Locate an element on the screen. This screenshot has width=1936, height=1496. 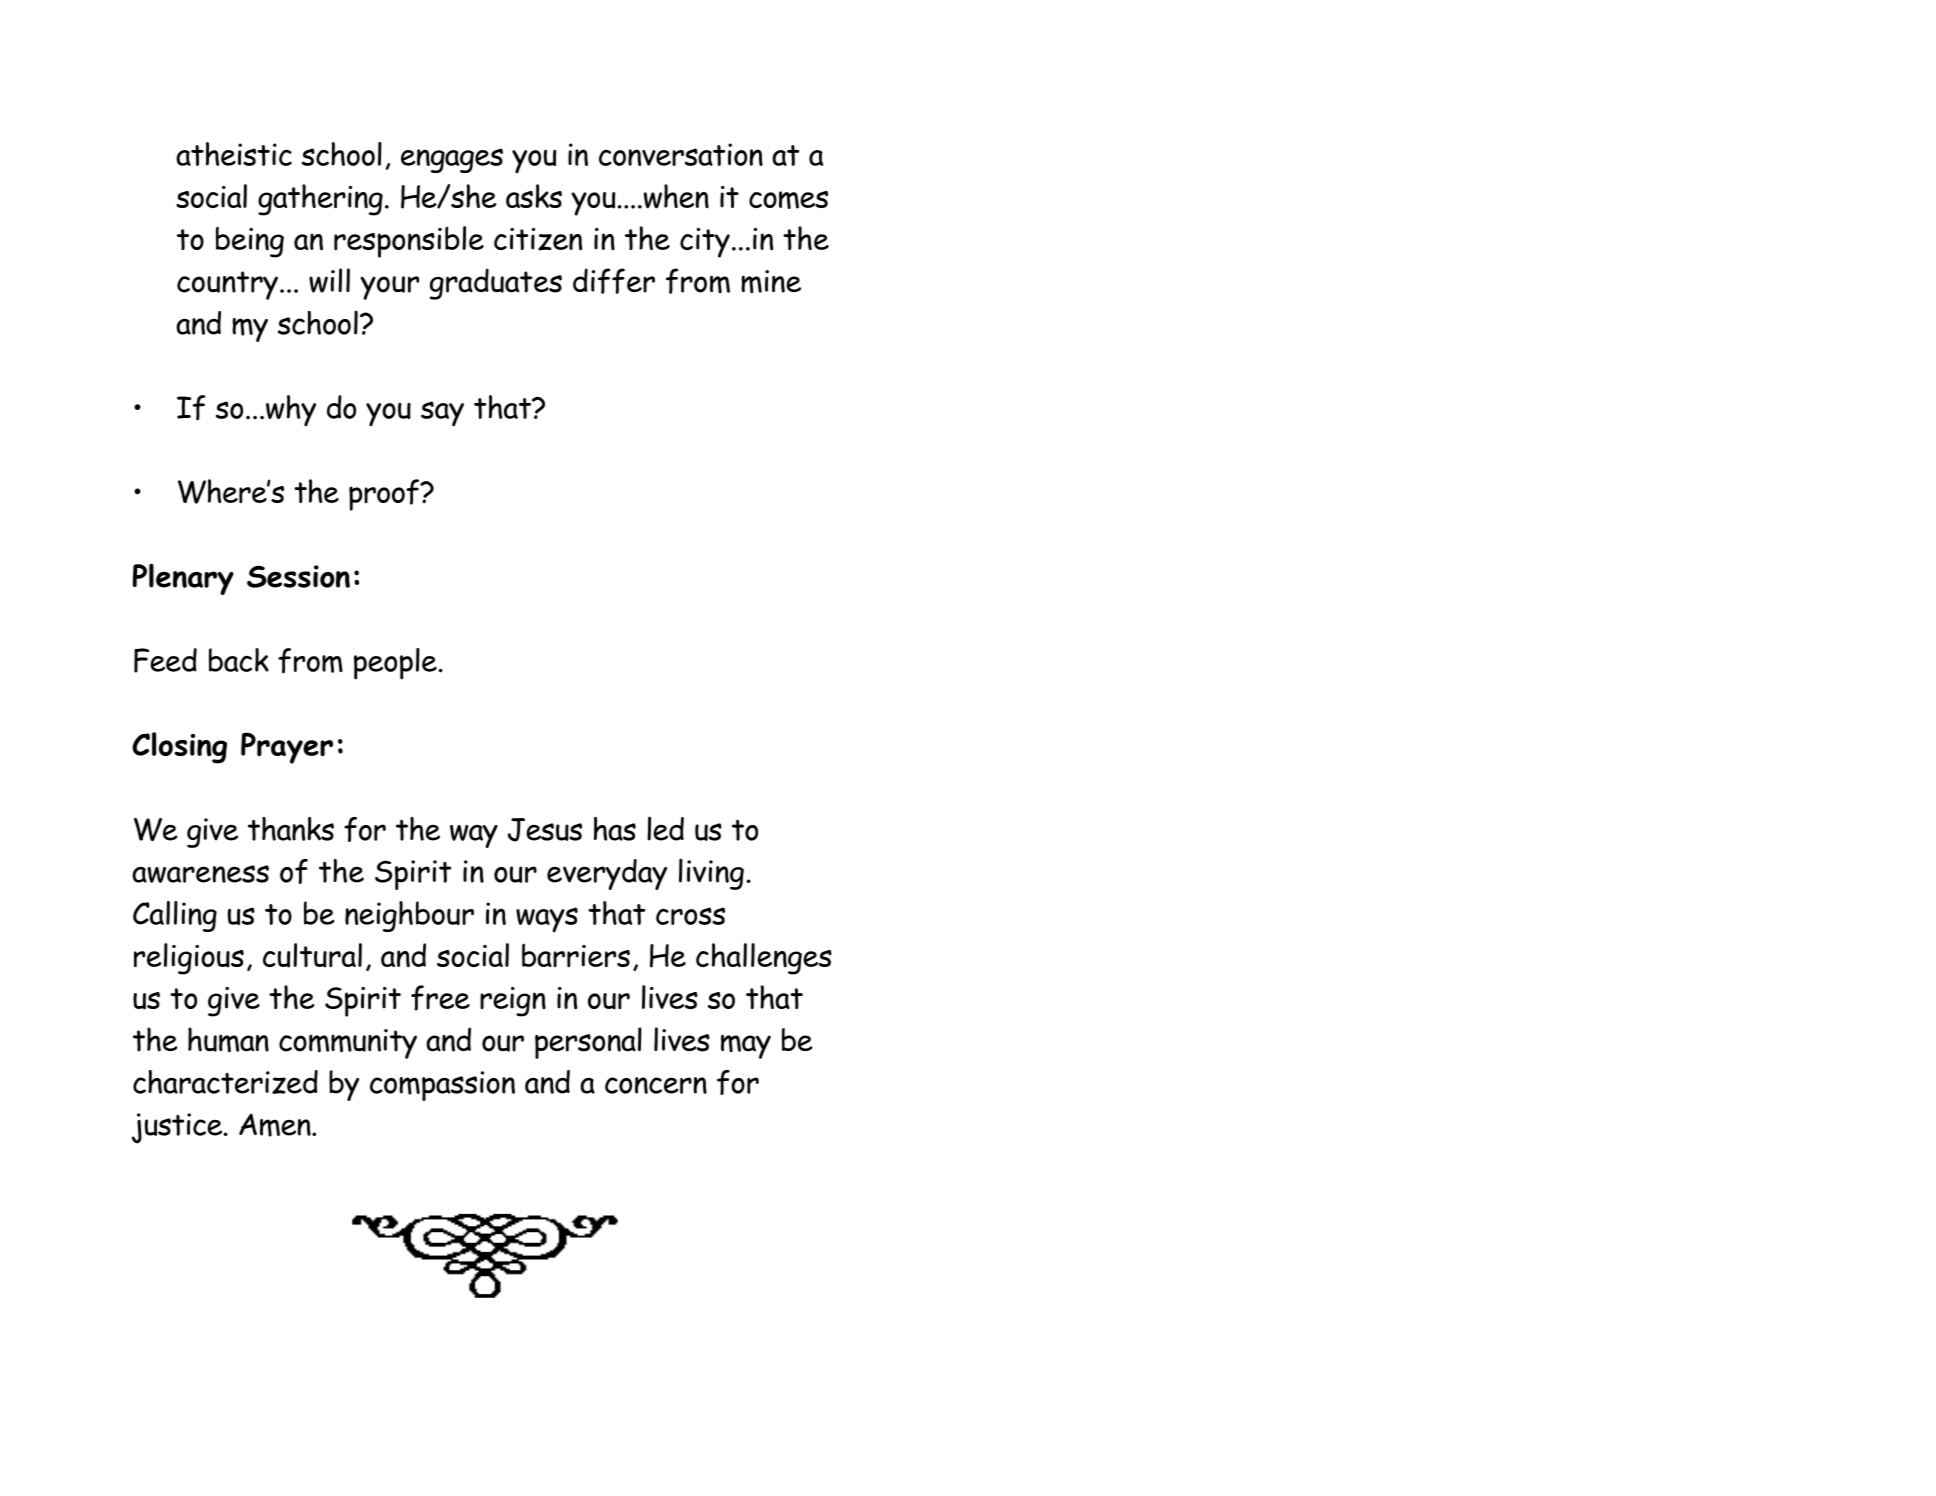
mine is located at coordinates (771, 282).
